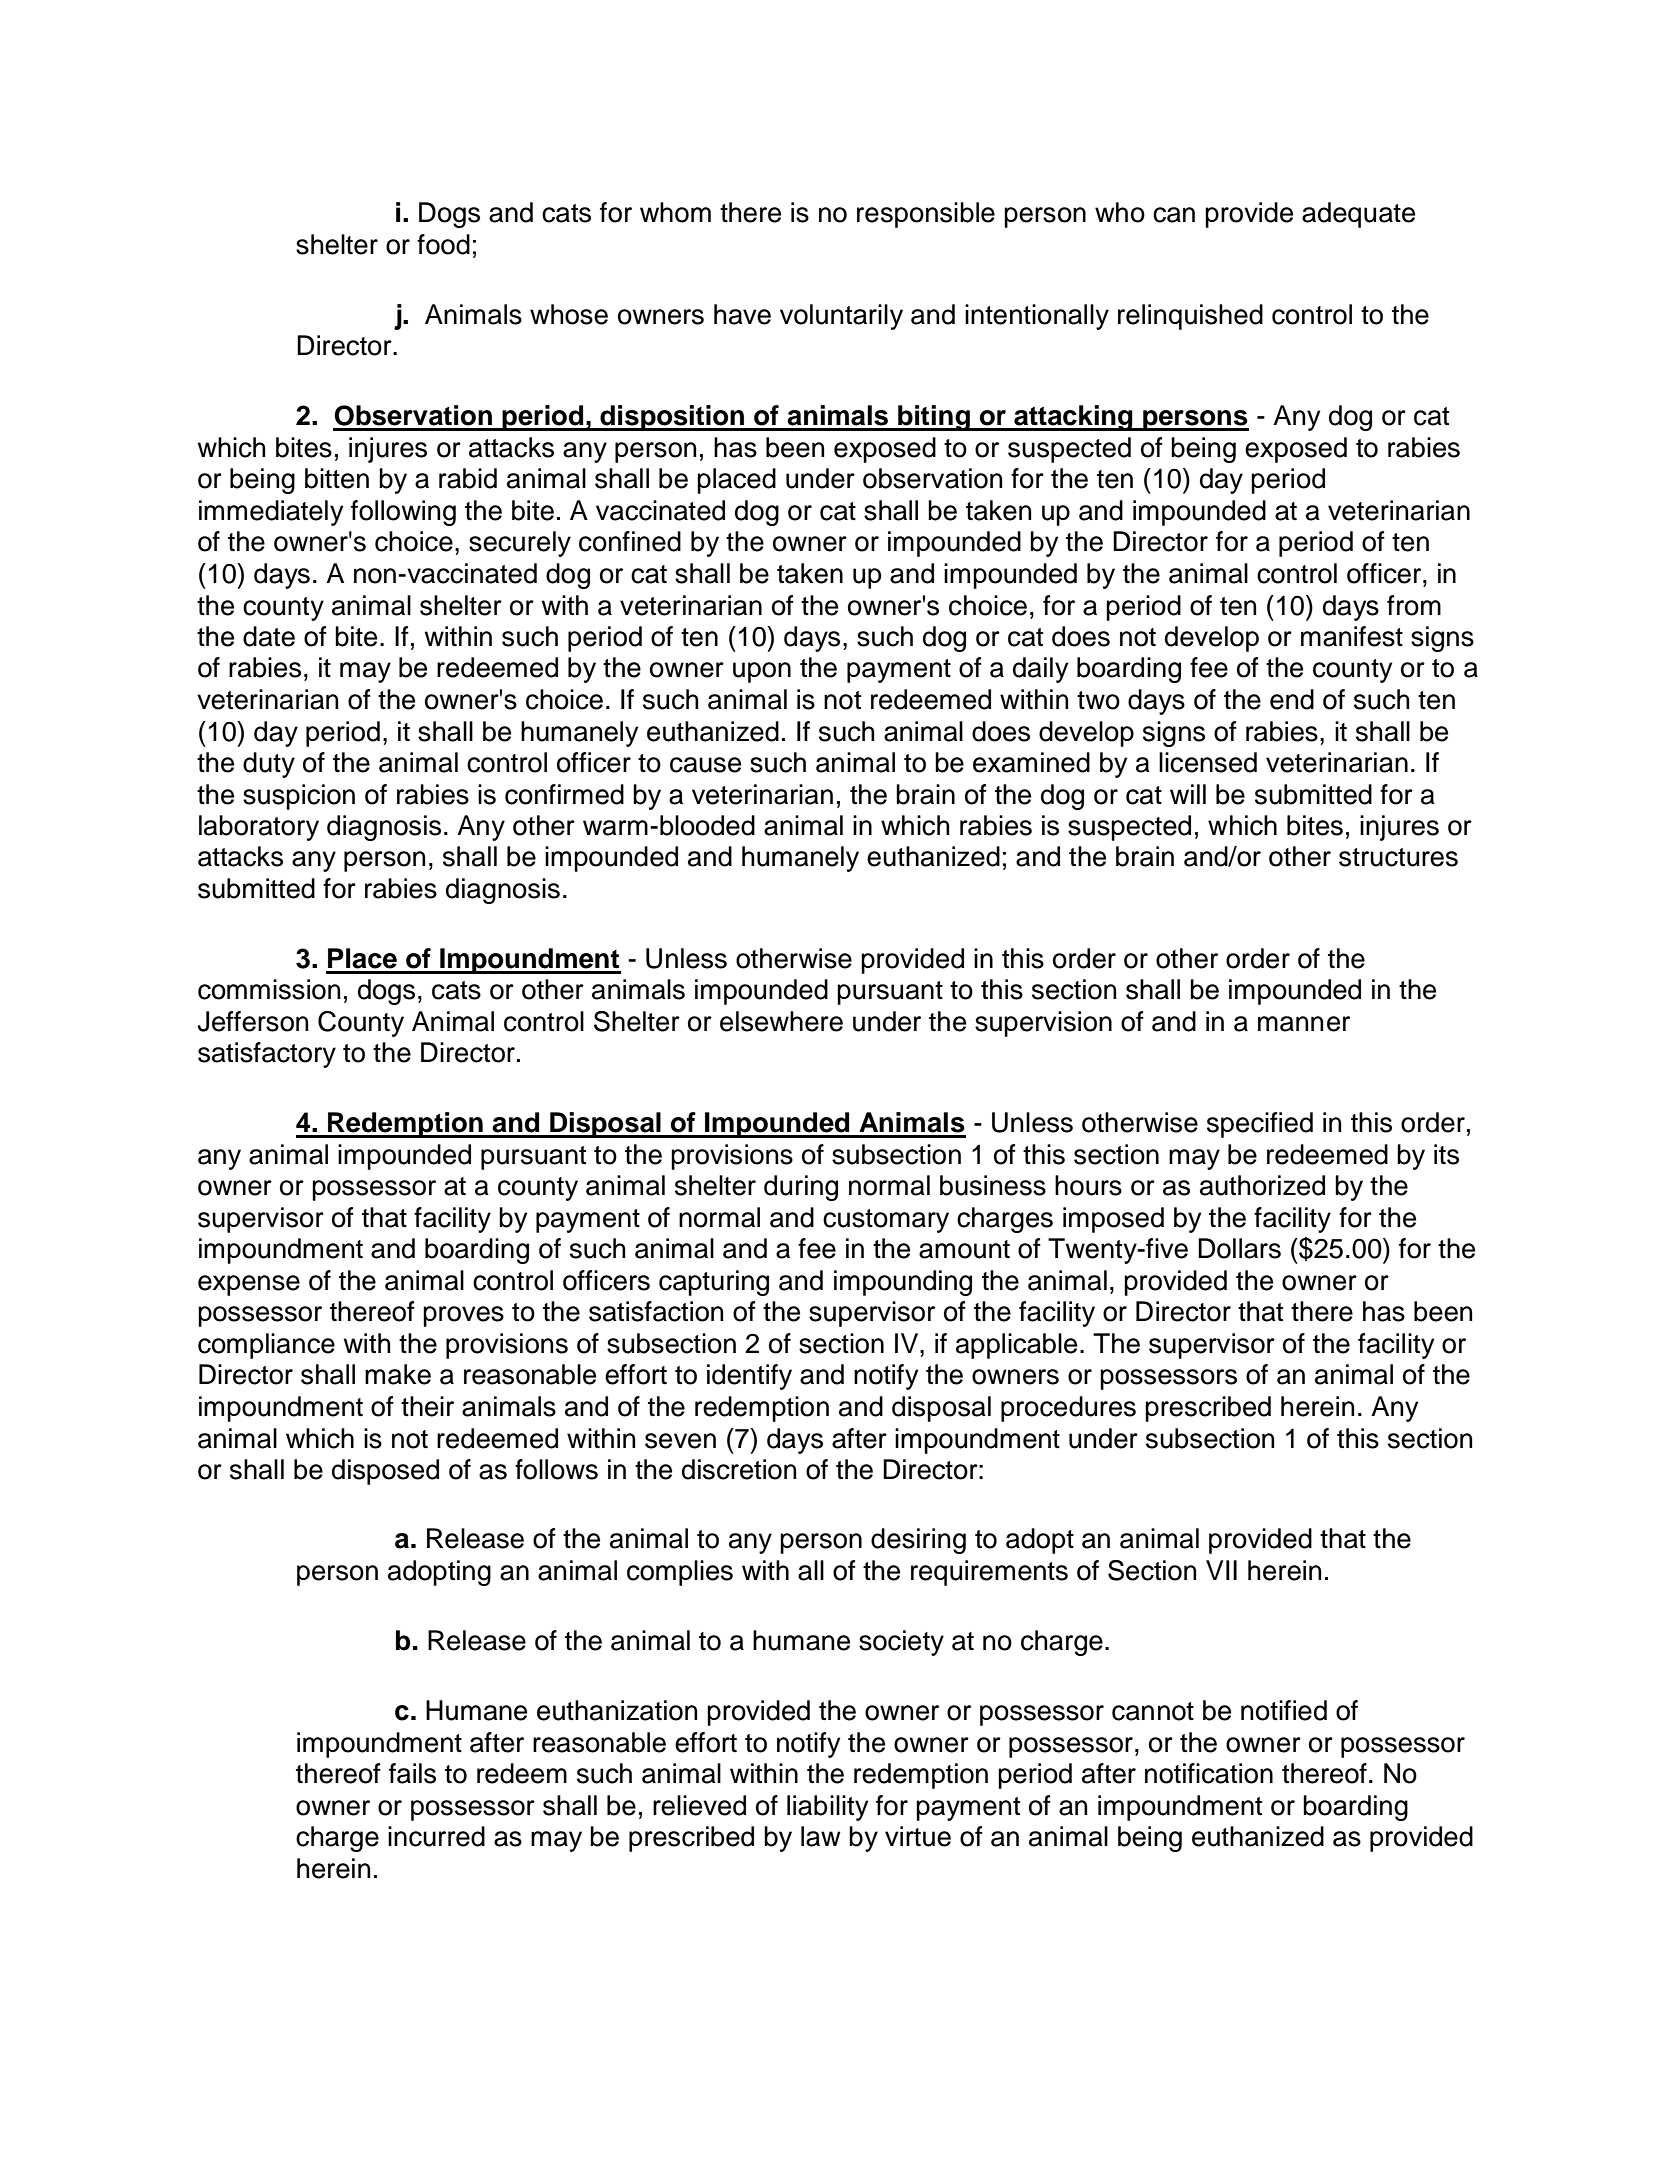 This screenshot has width=1677, height=2170. Describe the element at coordinates (781, 1021) in the screenshot. I see `elsewhere` at that location.
